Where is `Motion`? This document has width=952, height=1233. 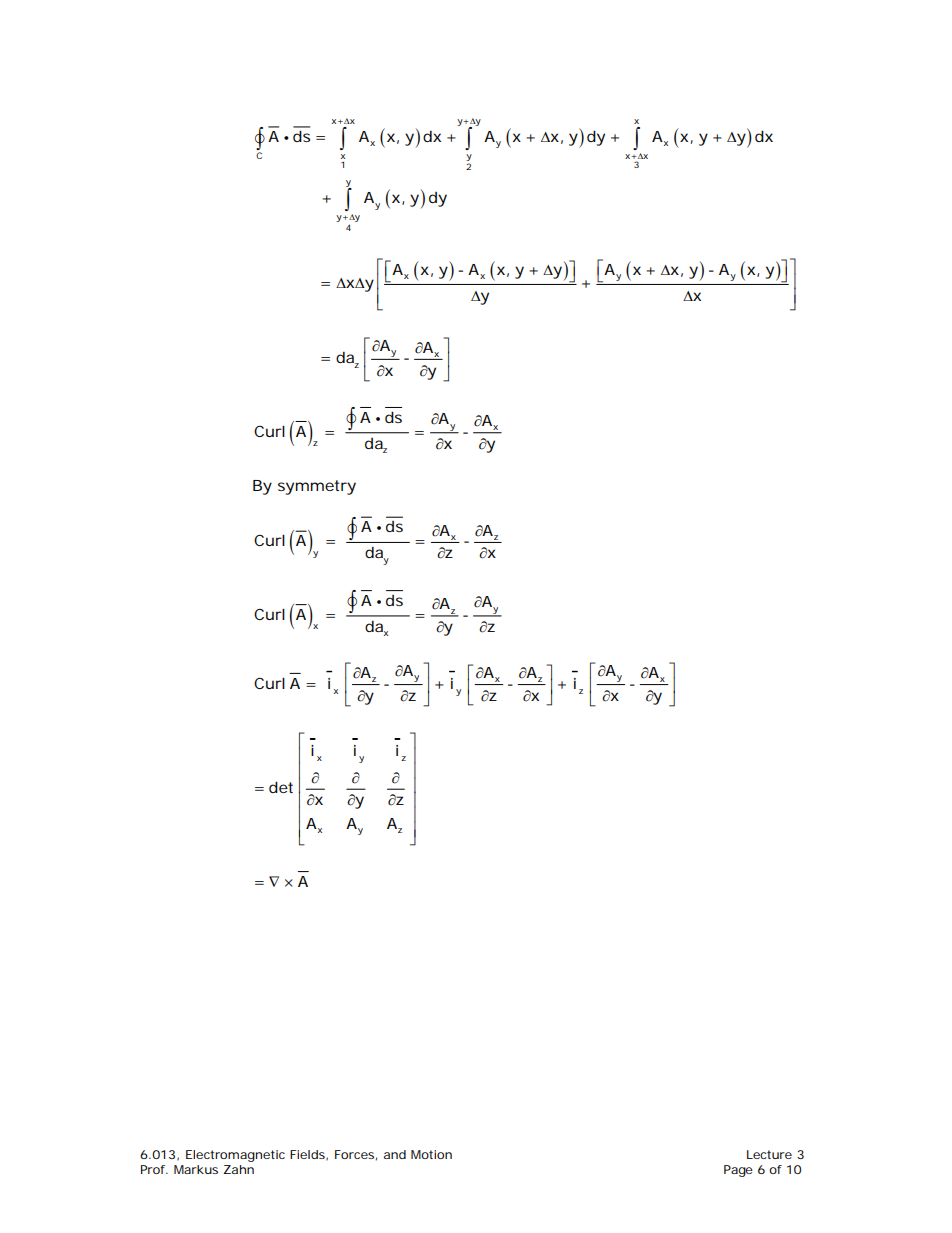
Motion is located at coordinates (431, 1154).
